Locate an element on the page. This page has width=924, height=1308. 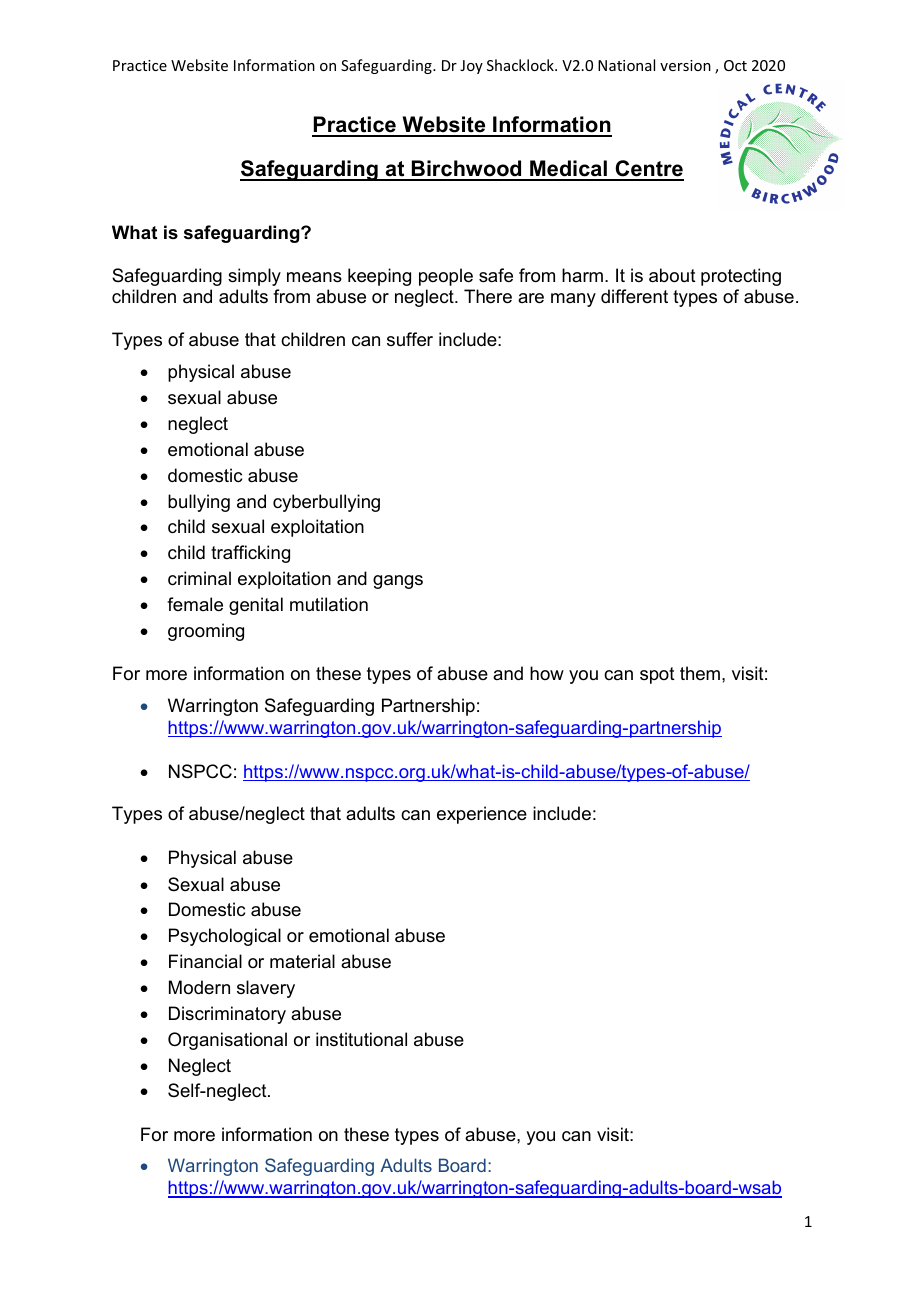
slavery is located at coordinates (266, 989).
